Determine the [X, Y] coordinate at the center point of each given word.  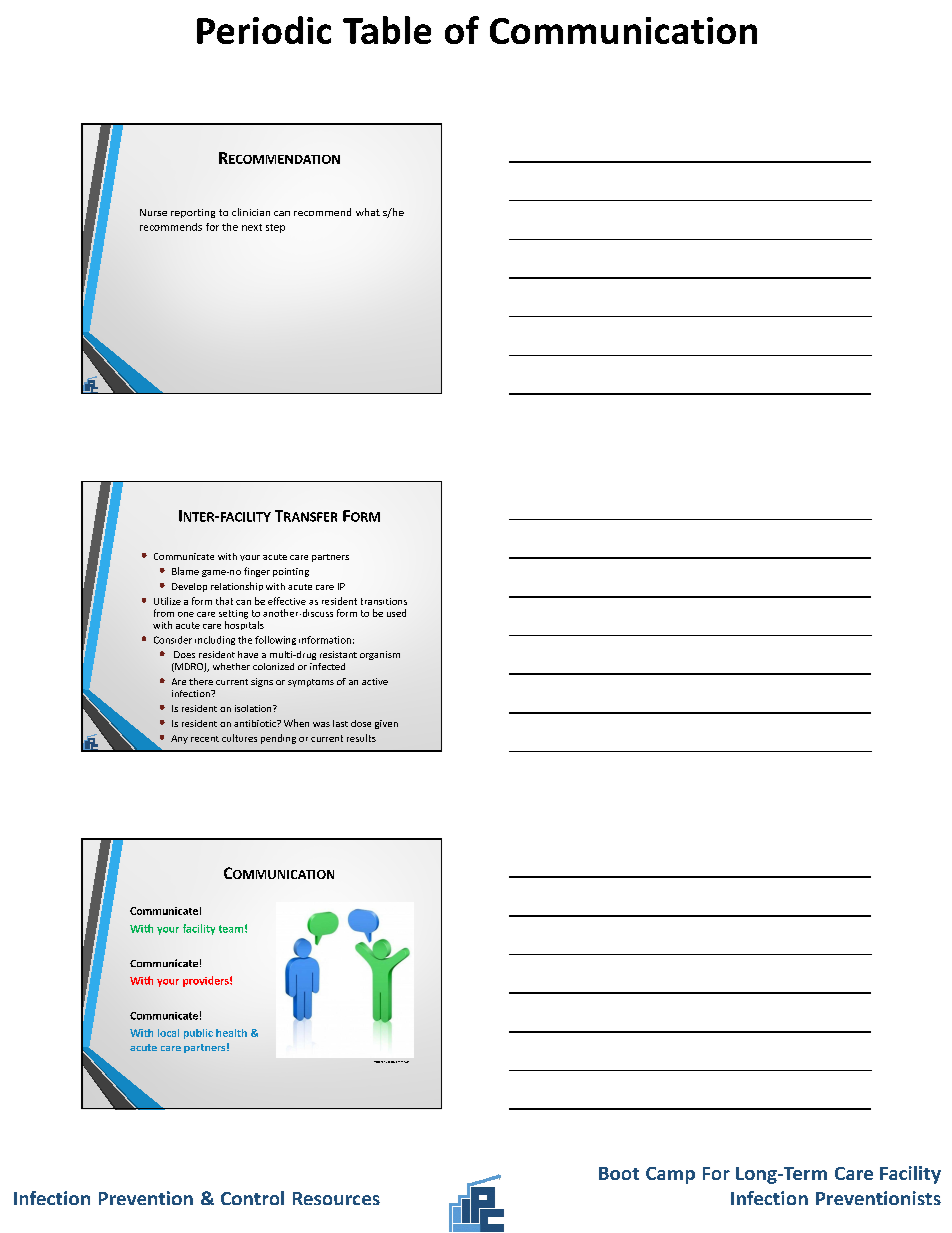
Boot [619, 1173]
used [396, 613]
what [368, 212]
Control [252, 1198]
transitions [384, 601]
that [224, 601]
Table [387, 30]
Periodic [264, 30]
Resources [336, 1198]
